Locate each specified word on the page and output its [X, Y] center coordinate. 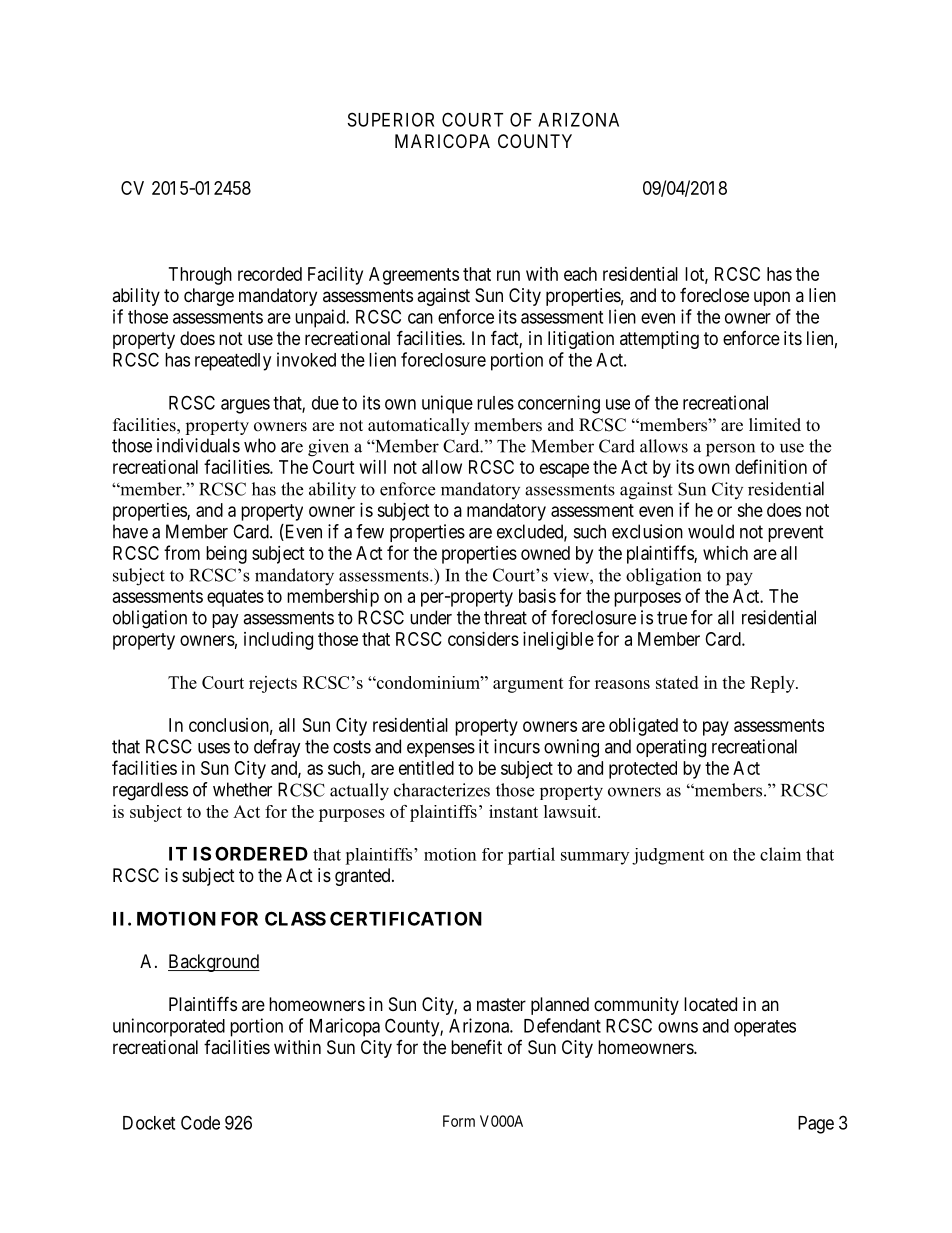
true [672, 618]
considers [483, 639]
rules [495, 403]
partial [531, 856]
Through [200, 276]
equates [235, 598]
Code [200, 1122]
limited [775, 425]
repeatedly [233, 362]
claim [780, 854]
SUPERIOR [391, 119]
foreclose [714, 295]
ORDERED [261, 853]
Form [459, 1121]
